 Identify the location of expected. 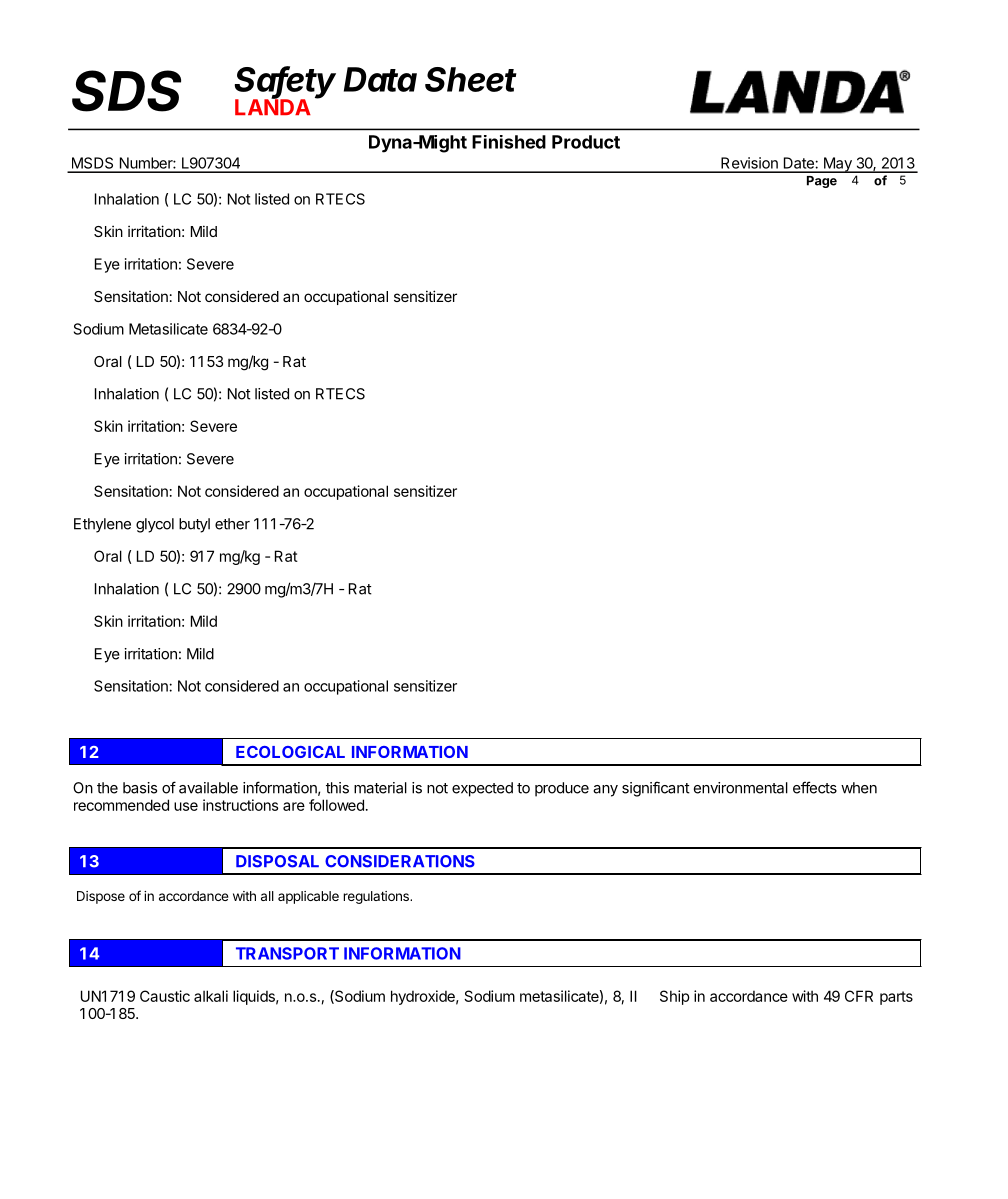
(482, 789).
